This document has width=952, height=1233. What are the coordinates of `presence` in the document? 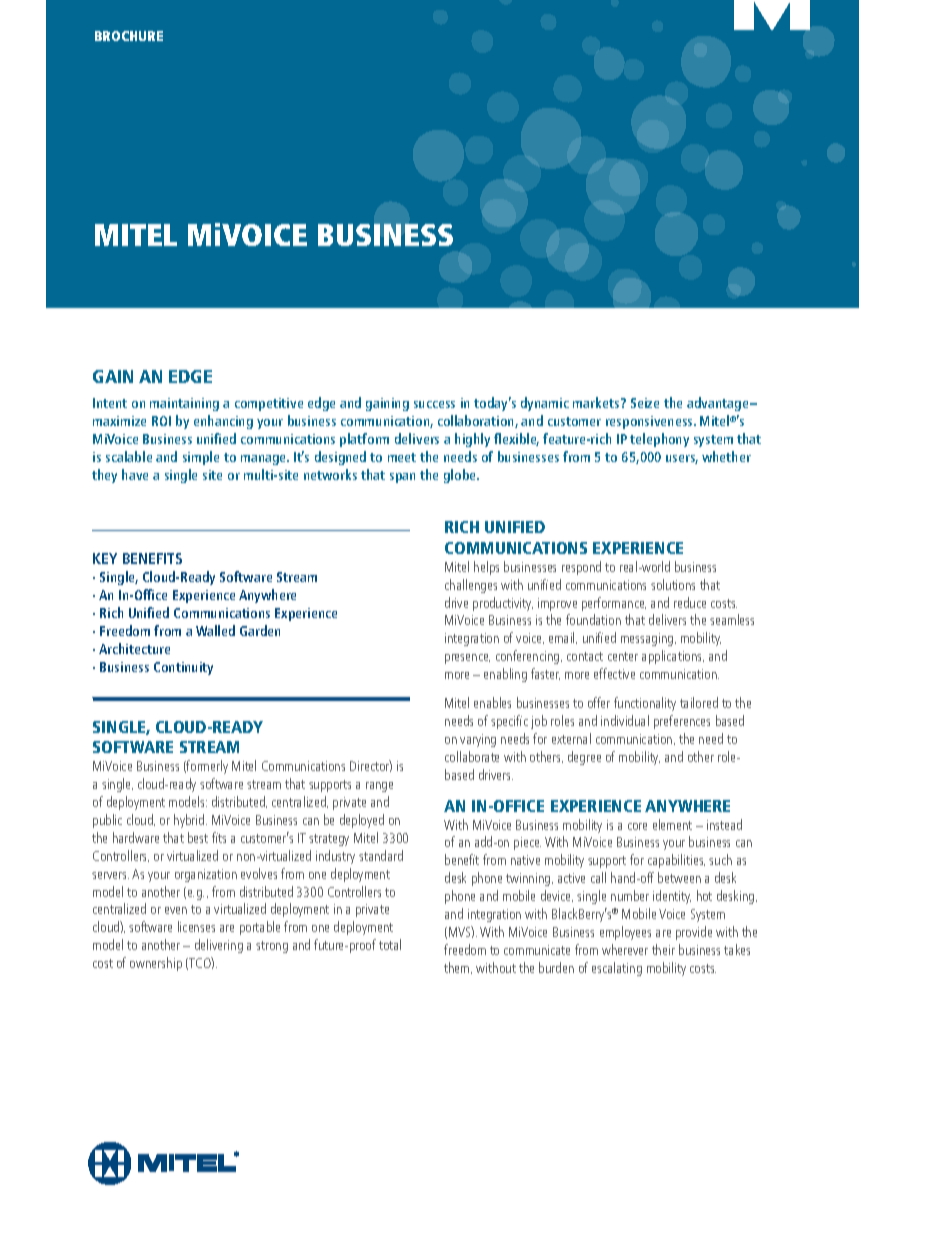 It's located at (467, 659).
